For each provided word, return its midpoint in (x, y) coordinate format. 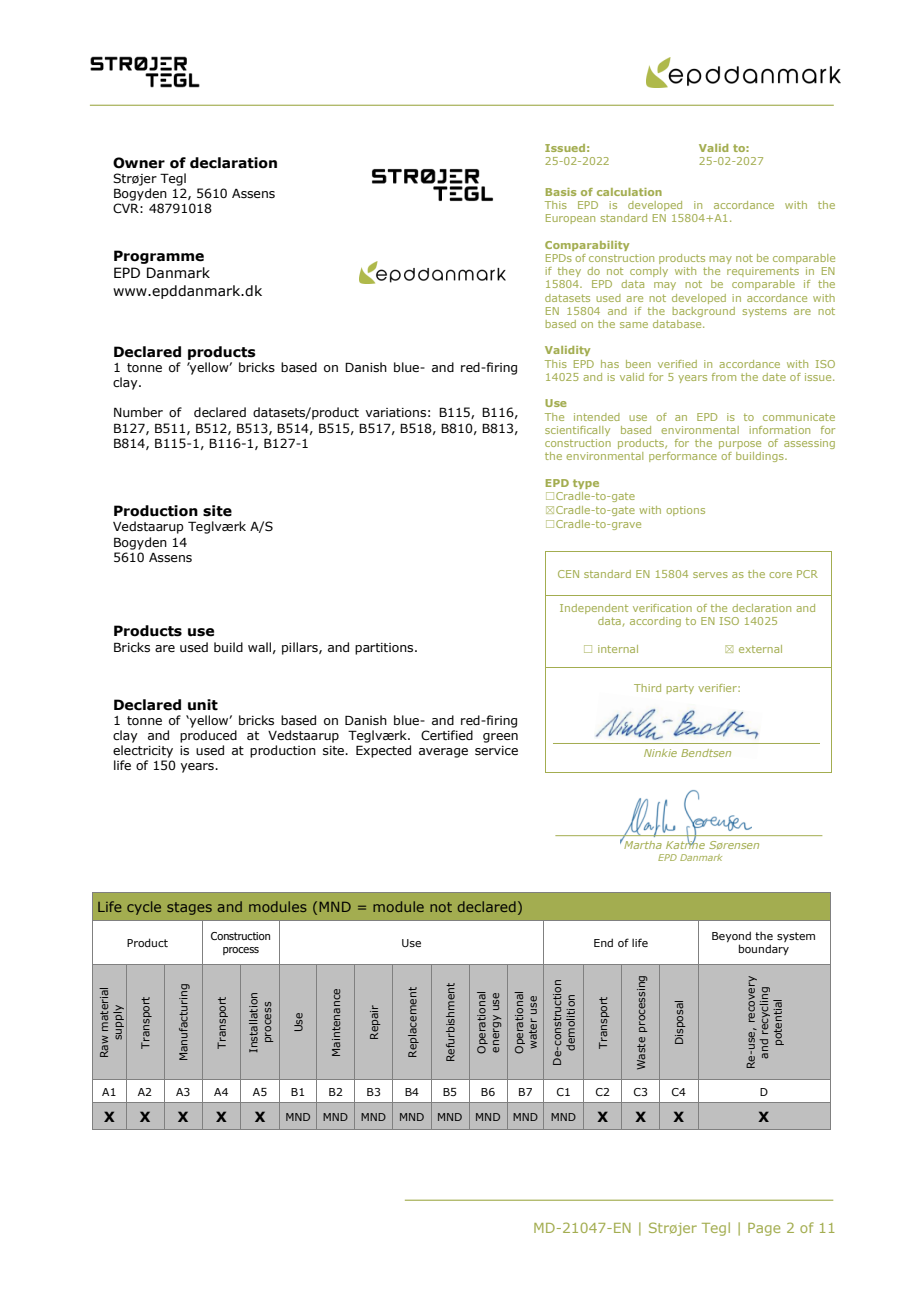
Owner (139, 163)
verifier (718, 688)
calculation (629, 192)
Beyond (731, 938)
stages (189, 908)
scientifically (577, 431)
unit (203, 705)
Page (764, 1229)
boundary (764, 949)
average (443, 753)
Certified (447, 735)
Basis (561, 192)
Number (138, 412)
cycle (144, 908)
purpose (740, 445)
